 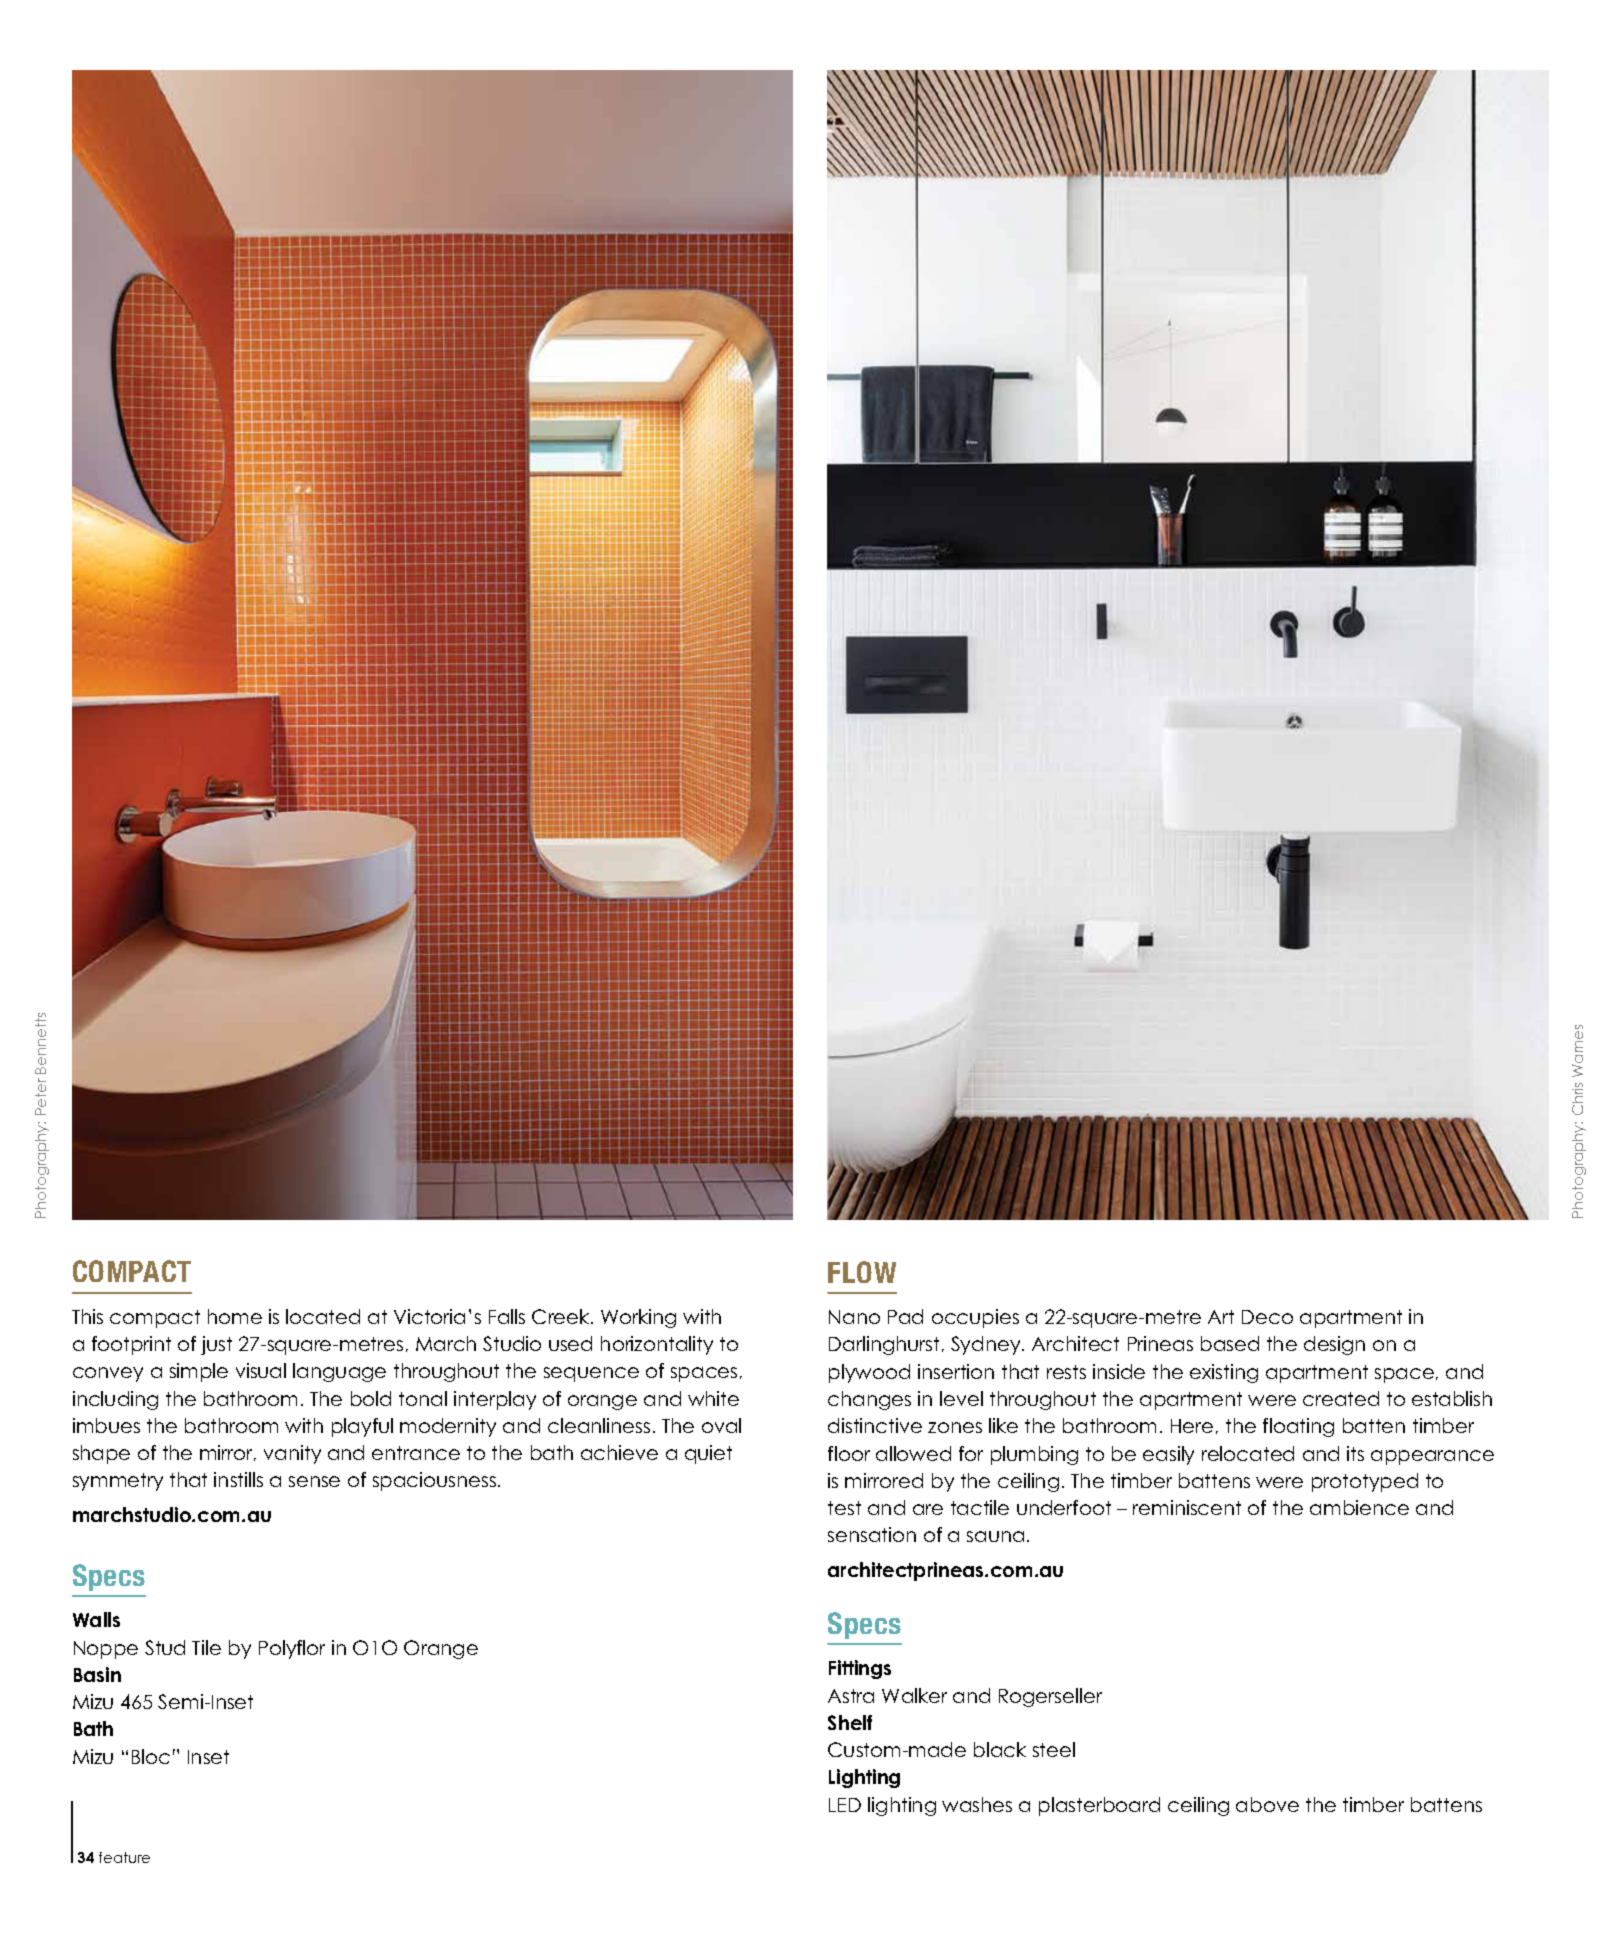 I want to click on FLOW, so click(x=862, y=1272).
